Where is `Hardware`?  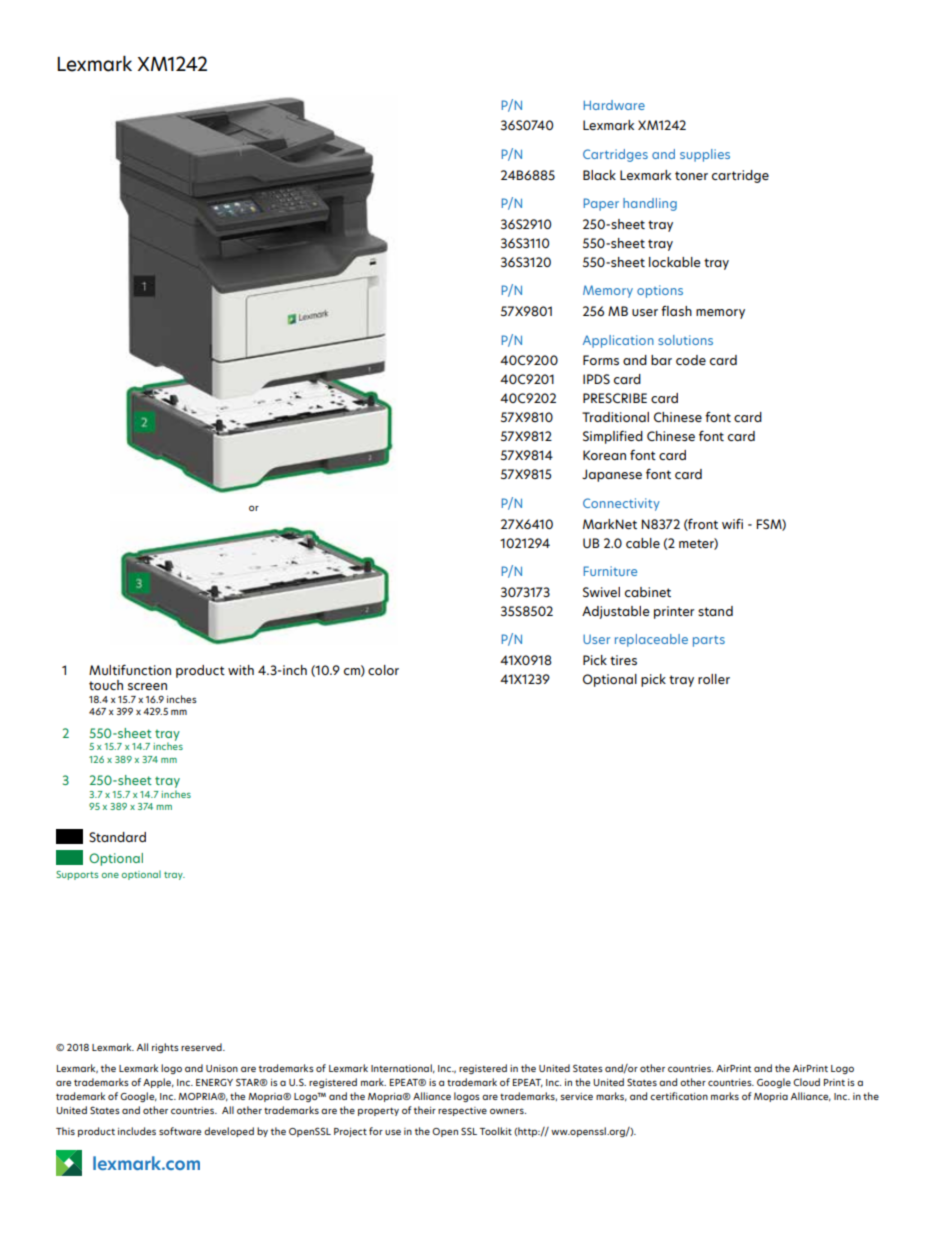
Hardware is located at coordinates (614, 105).
